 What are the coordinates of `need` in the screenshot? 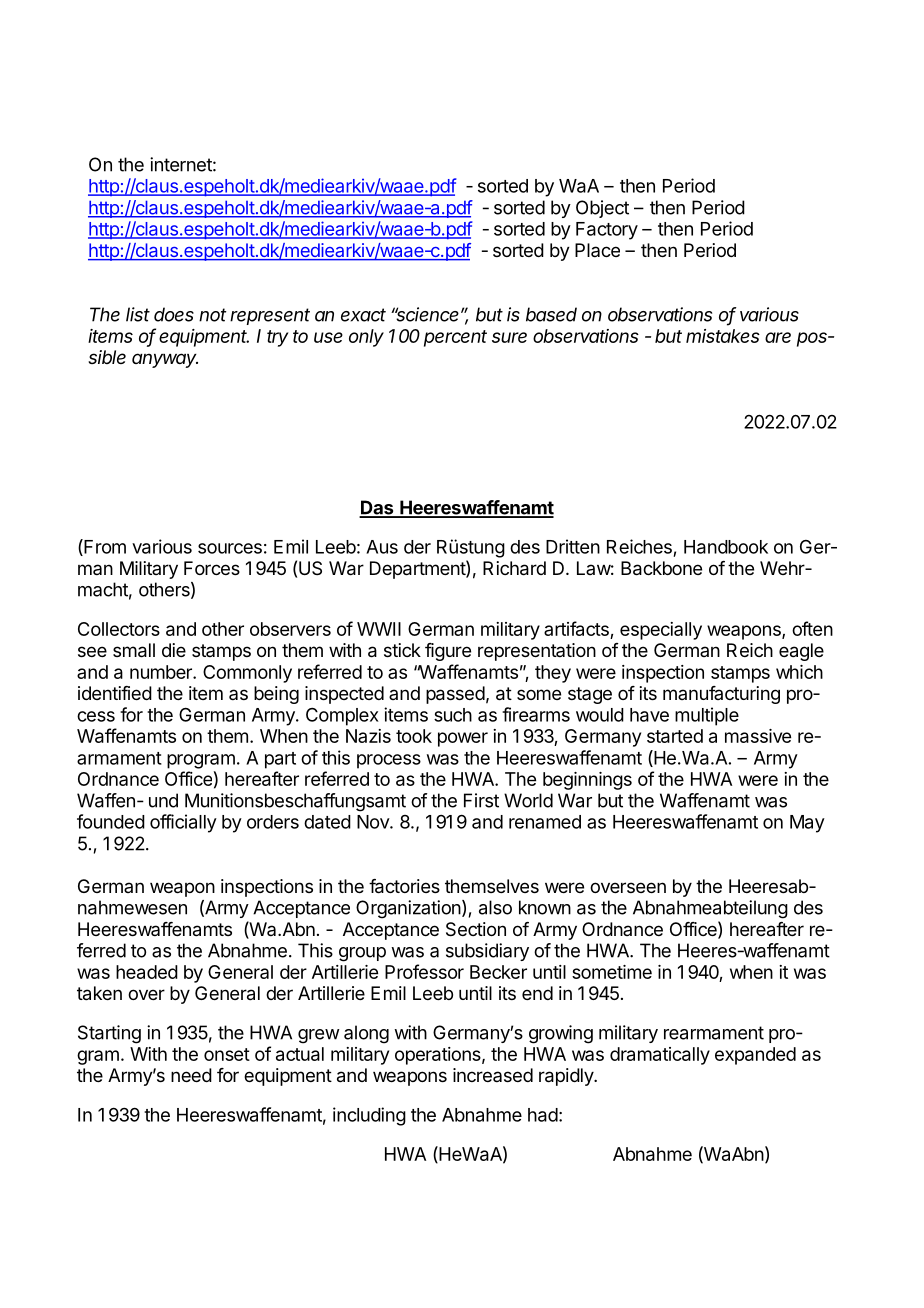 It's located at (191, 1075).
